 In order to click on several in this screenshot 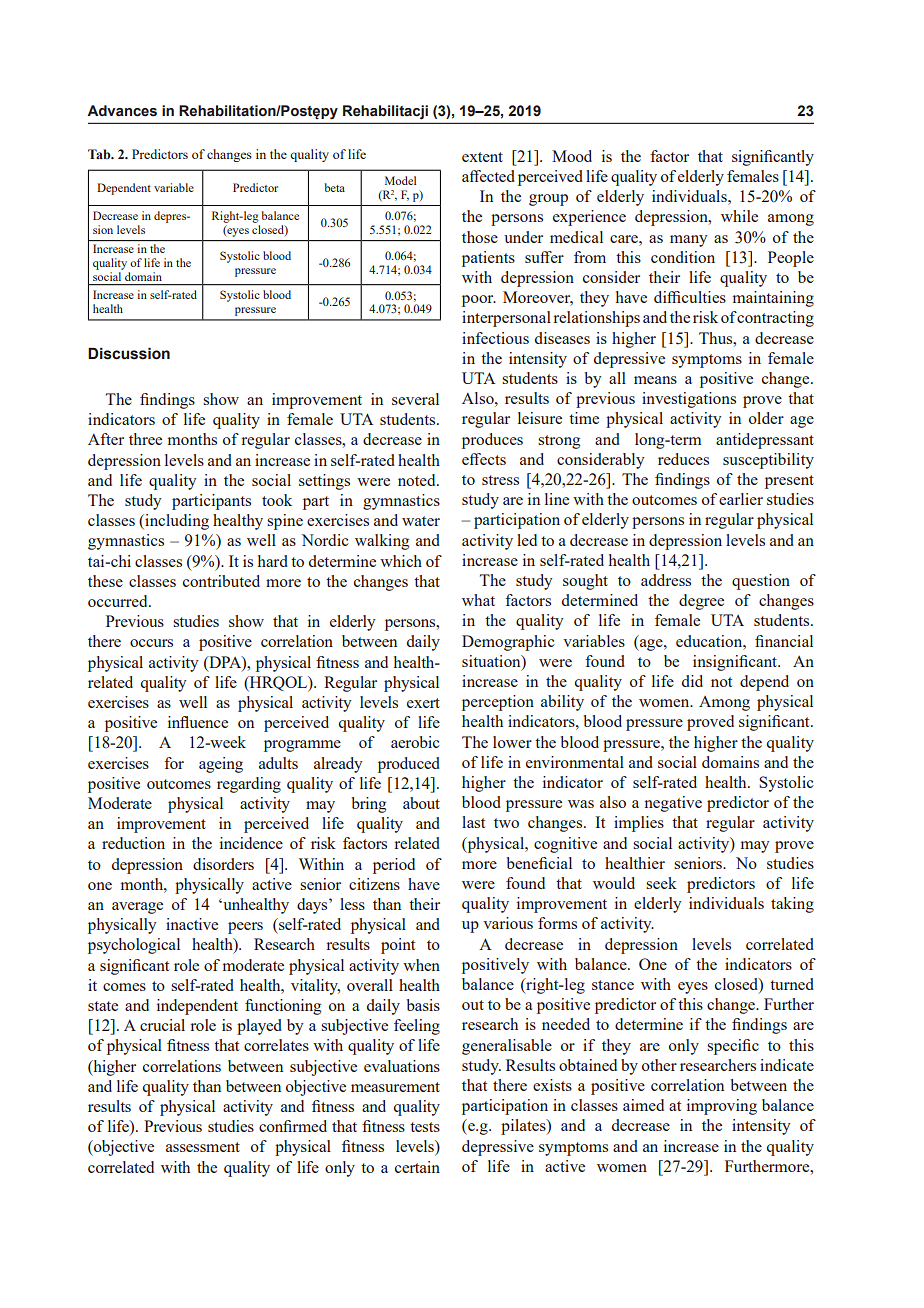, I will do `click(415, 399)`.
